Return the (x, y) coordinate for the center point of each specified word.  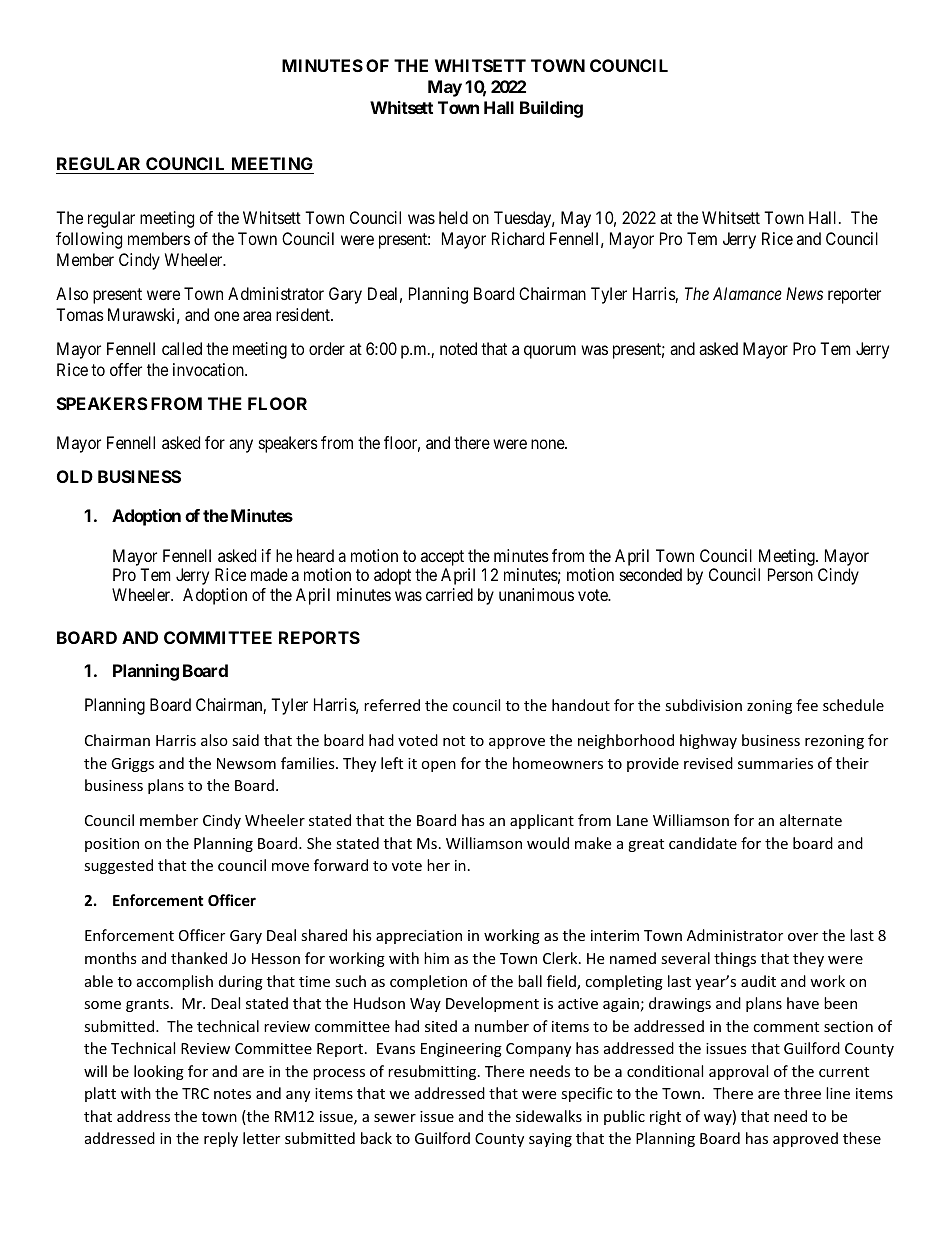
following (89, 240)
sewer (395, 1118)
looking (159, 1072)
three (802, 1093)
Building (551, 109)
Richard (518, 238)
